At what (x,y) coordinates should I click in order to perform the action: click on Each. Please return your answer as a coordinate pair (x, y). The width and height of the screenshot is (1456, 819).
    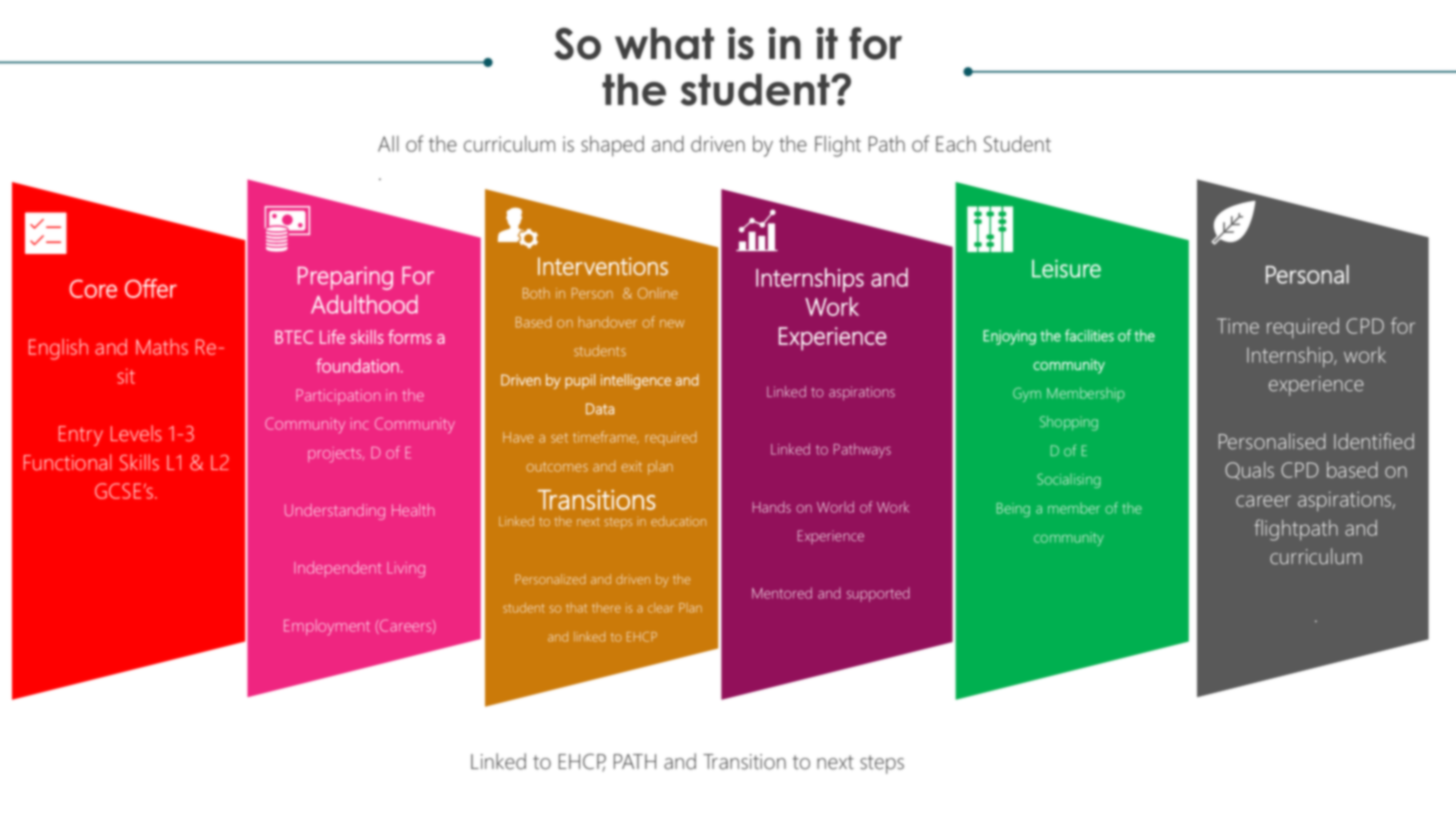
    Looking at the image, I should click on (956, 144).
